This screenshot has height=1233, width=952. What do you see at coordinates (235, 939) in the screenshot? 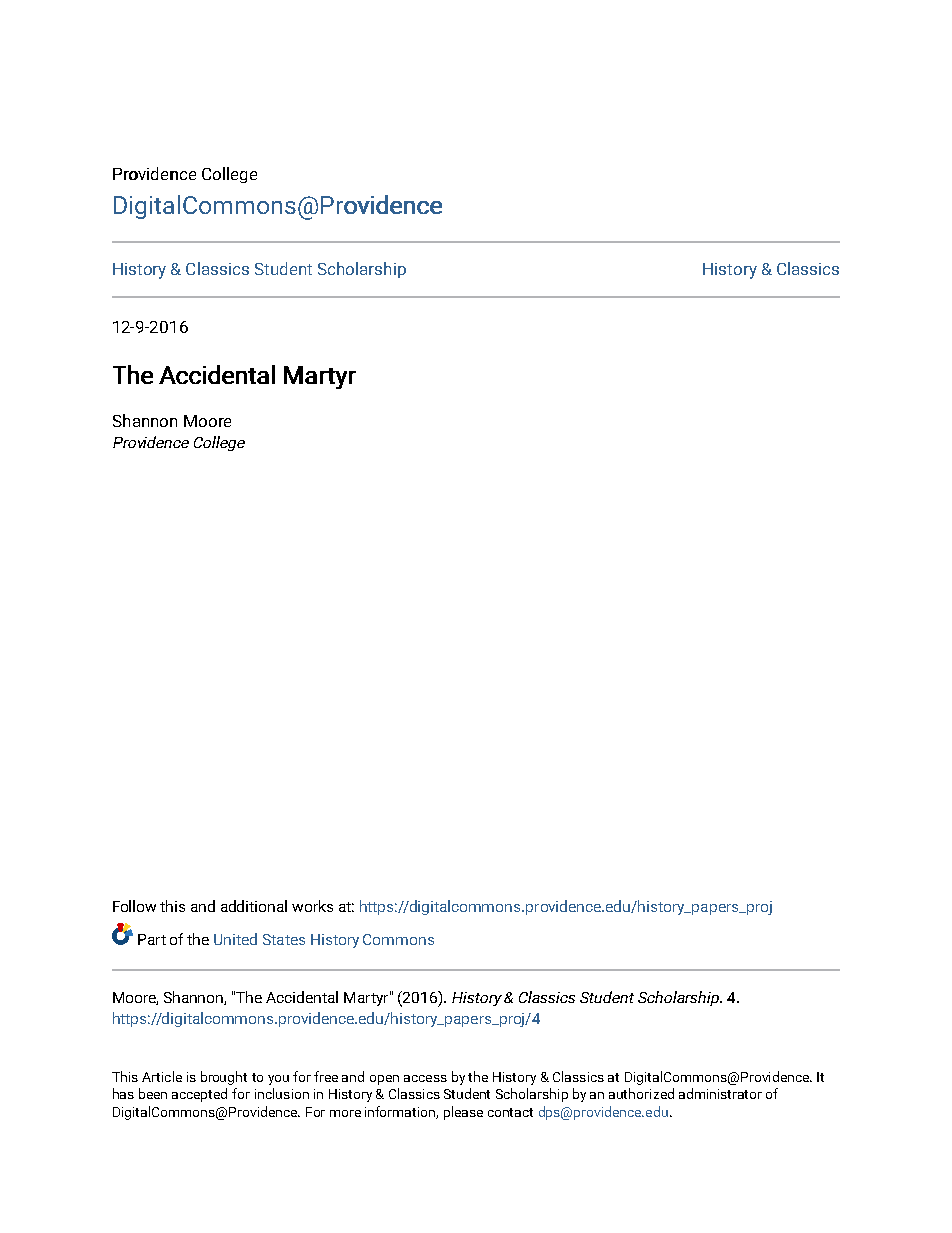
I see `United` at bounding box center [235, 939].
